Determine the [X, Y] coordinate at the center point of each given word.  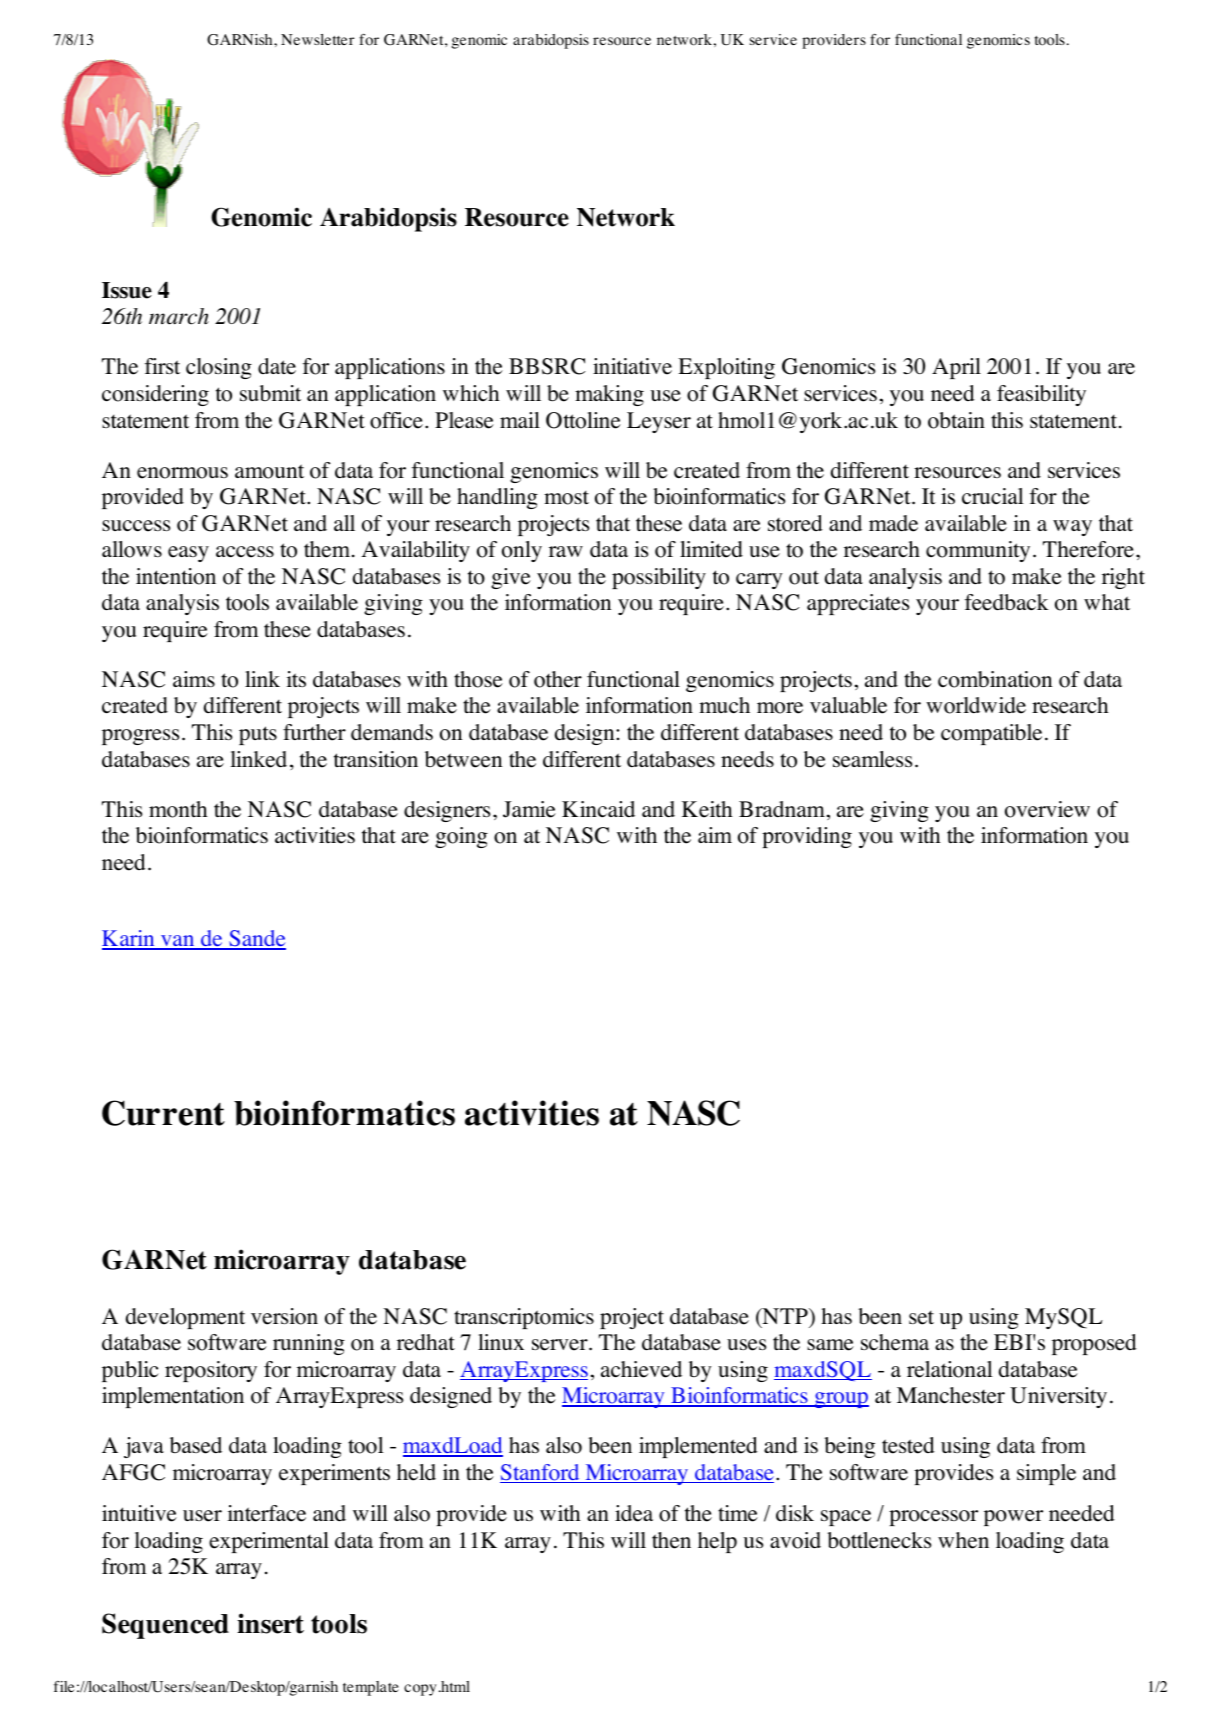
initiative [632, 366]
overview [1047, 809]
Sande [256, 940]
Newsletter [317, 39]
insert [270, 1623]
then [671, 1540]
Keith [707, 809]
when [963, 1540]
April [956, 368]
